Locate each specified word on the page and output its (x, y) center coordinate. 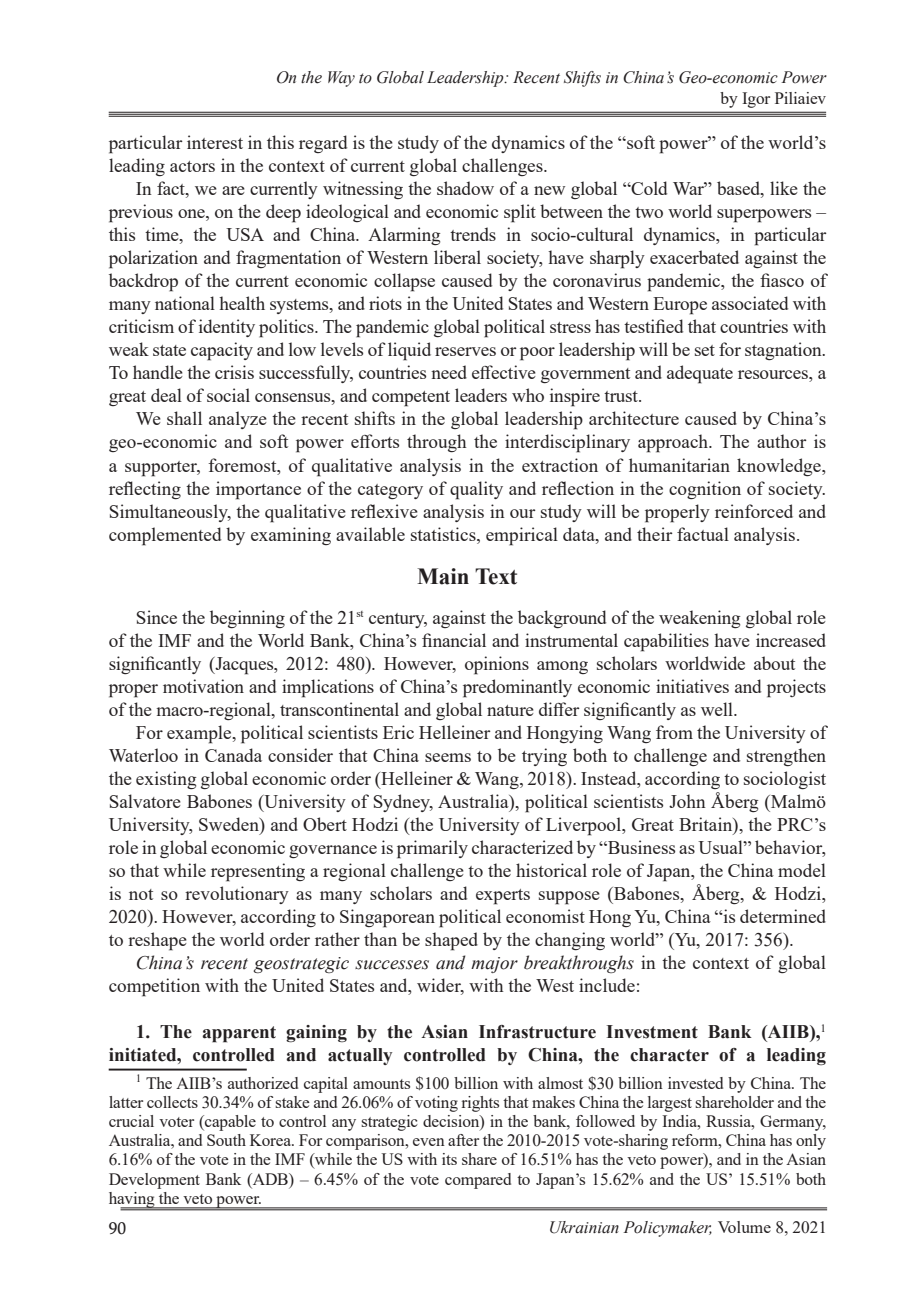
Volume (744, 1227)
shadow (465, 188)
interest (215, 142)
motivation (203, 686)
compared (478, 1181)
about (774, 663)
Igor (756, 100)
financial (454, 640)
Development (154, 1181)
